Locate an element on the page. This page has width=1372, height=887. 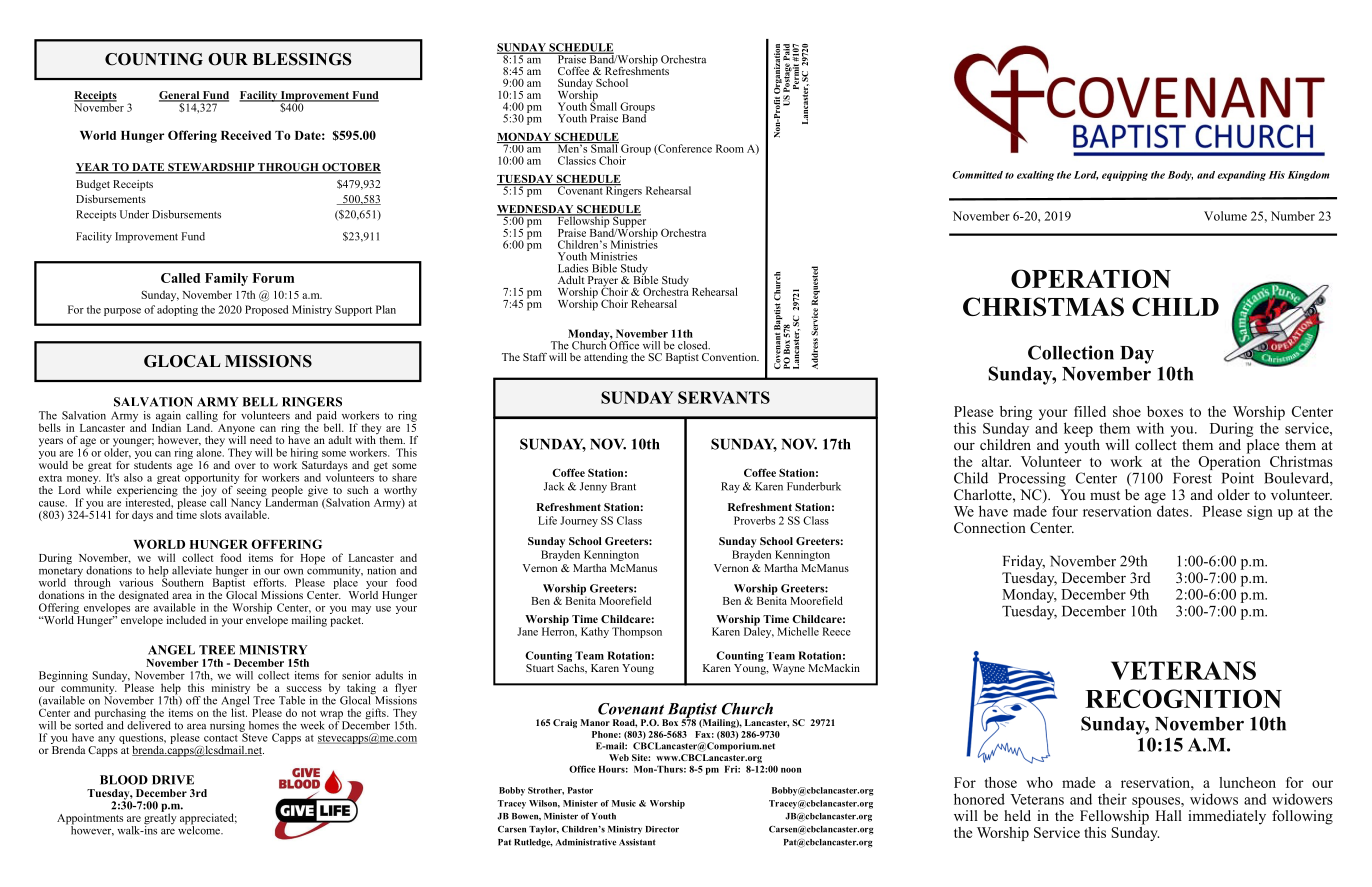
equipping is located at coordinates (1125, 176).
